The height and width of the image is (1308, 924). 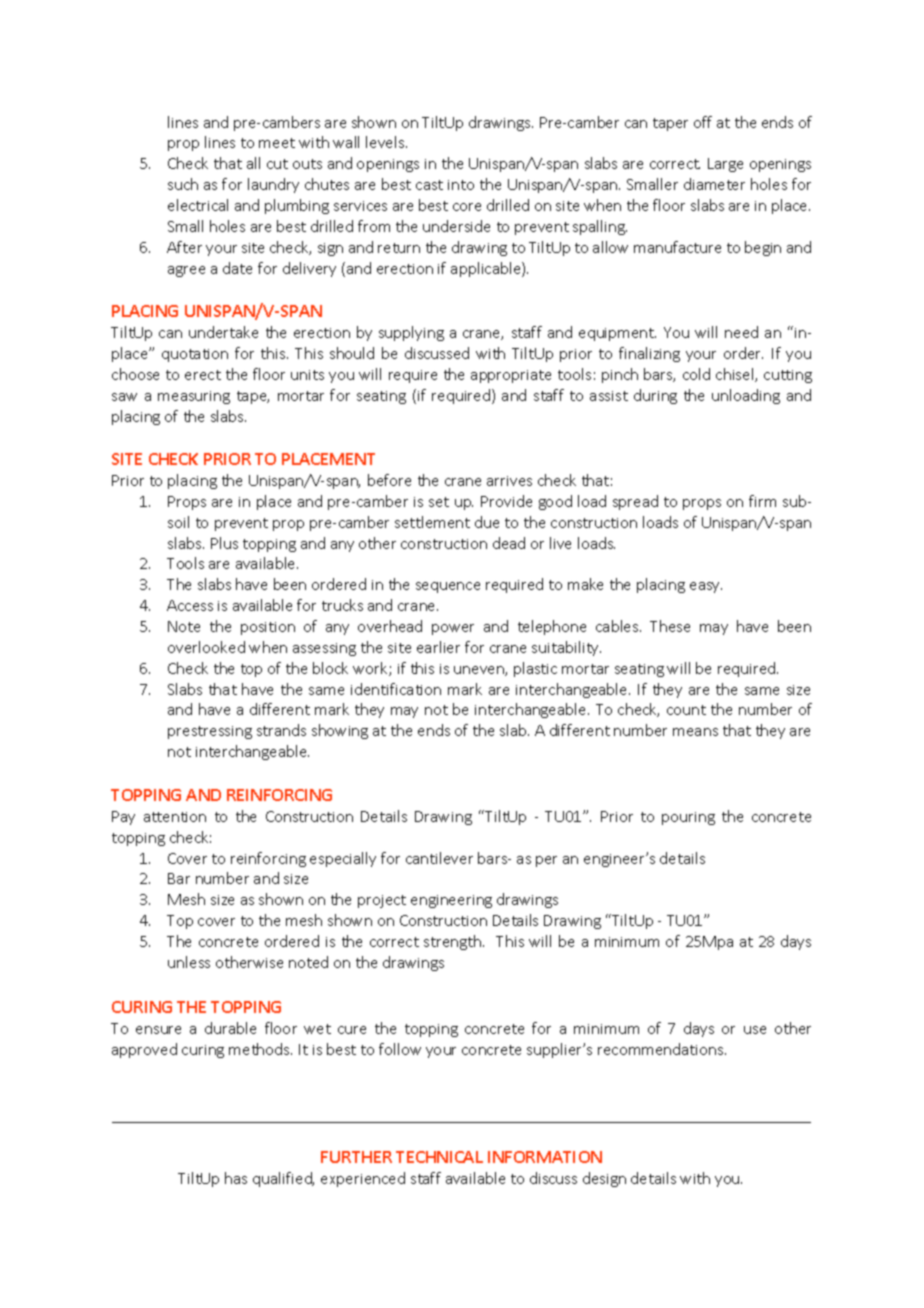 I want to click on has, so click(x=236, y=1178).
